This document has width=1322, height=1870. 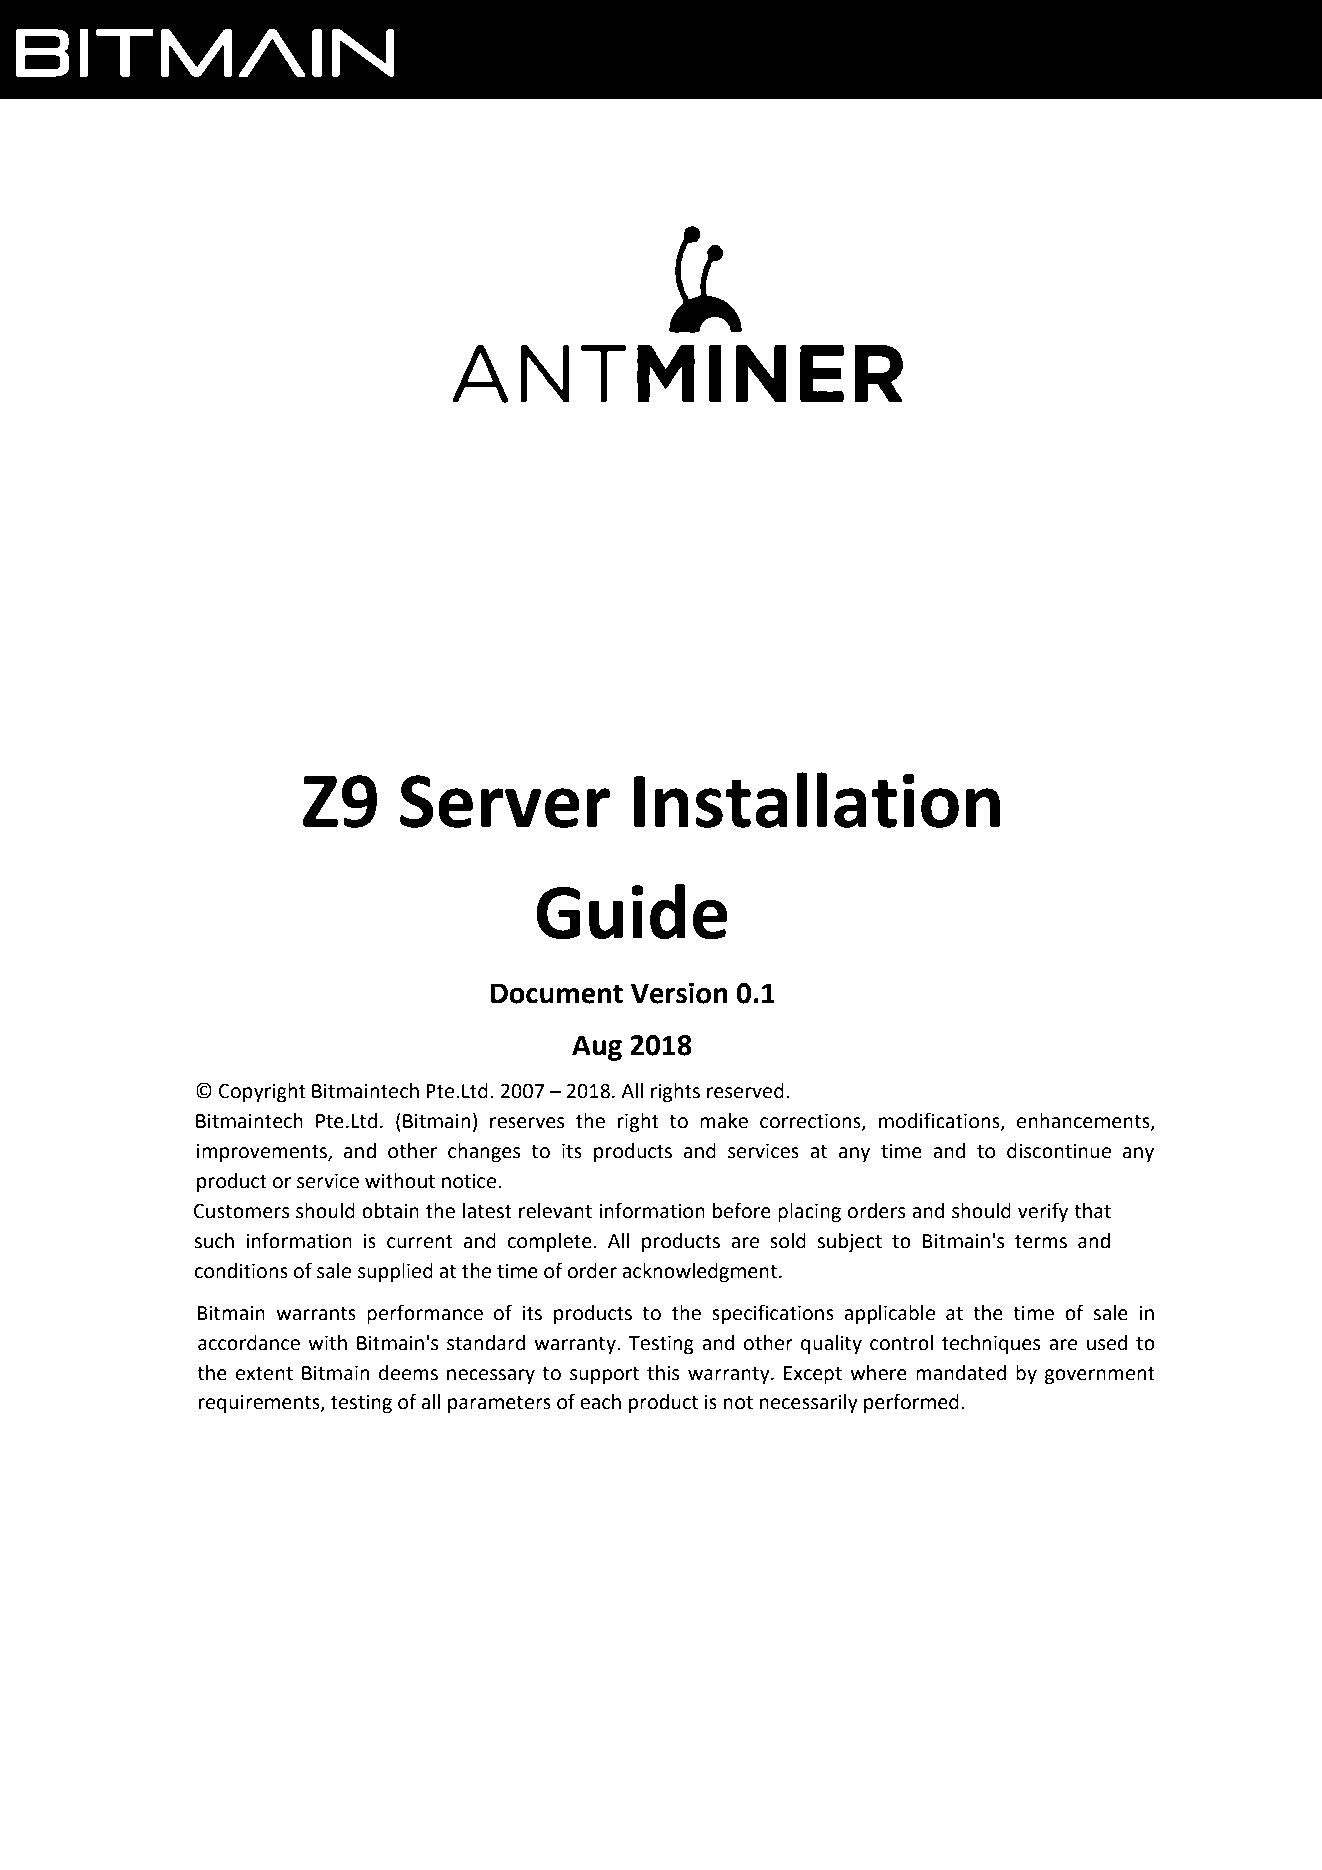 I want to click on modifications, so click(x=940, y=1121).
